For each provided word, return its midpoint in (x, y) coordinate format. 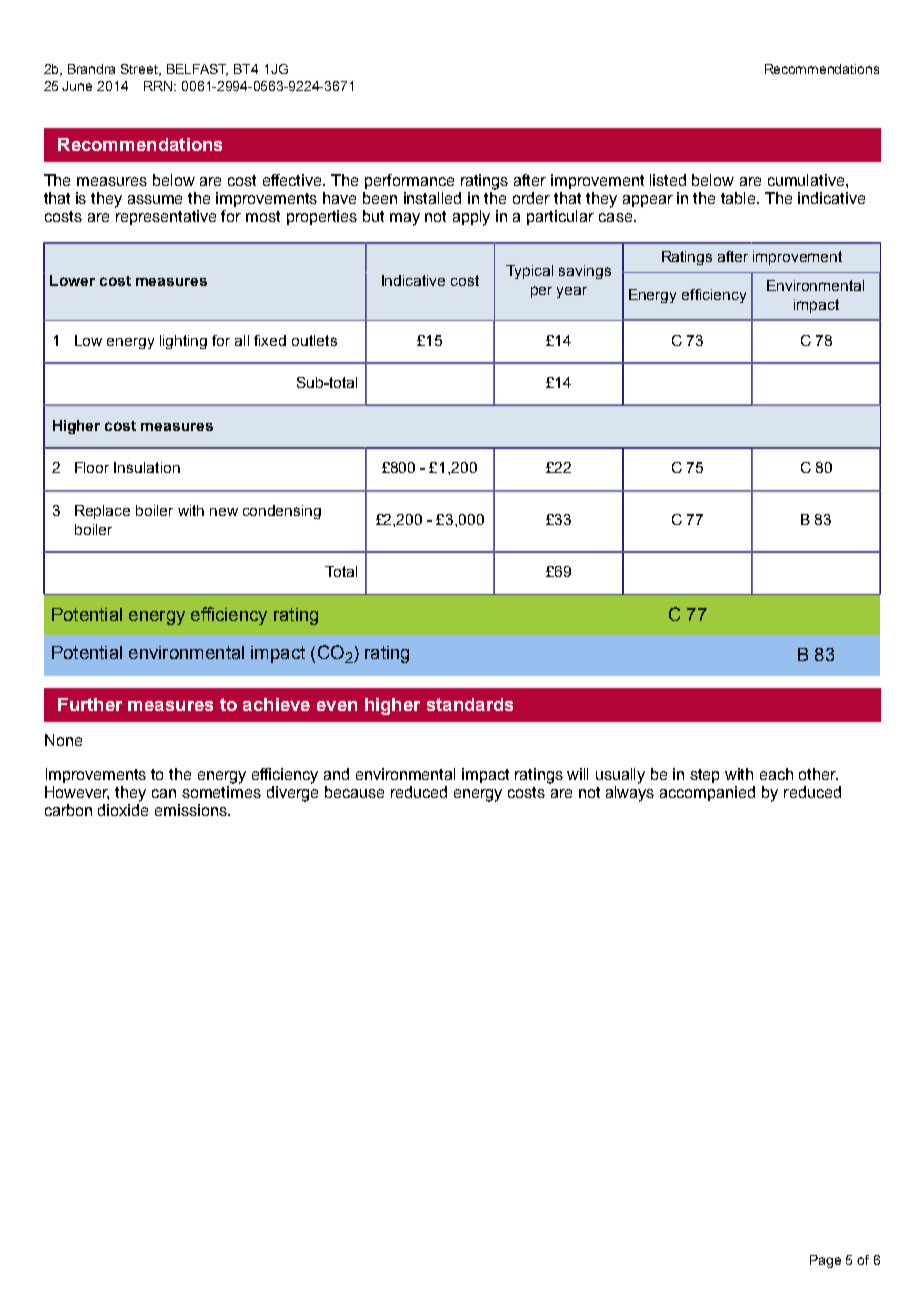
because (354, 792)
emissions (192, 810)
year (572, 292)
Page (825, 1261)
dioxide (123, 810)
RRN (160, 86)
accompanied (707, 793)
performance (409, 181)
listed (668, 180)
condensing (282, 512)
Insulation (147, 467)
